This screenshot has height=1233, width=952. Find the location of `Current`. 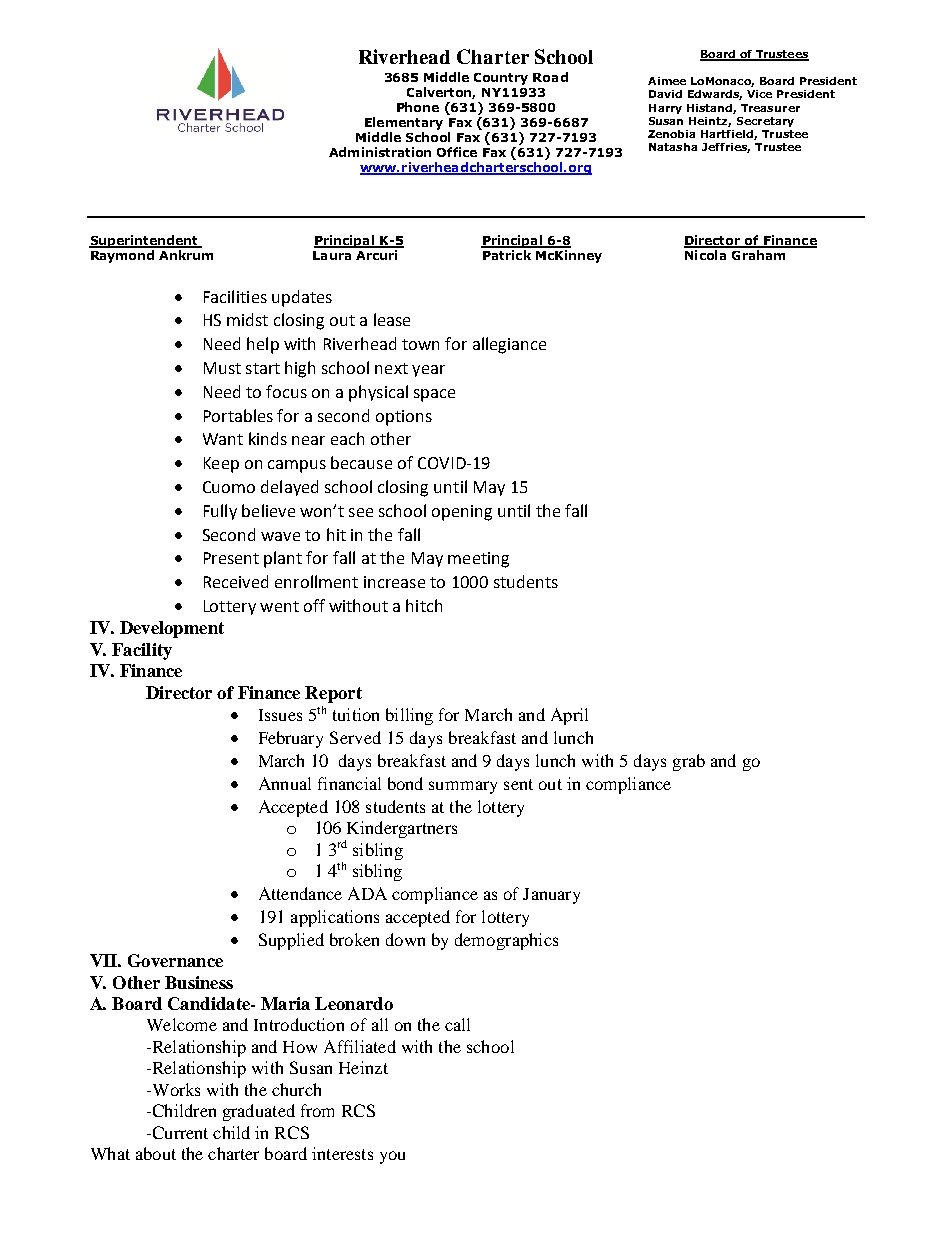

Current is located at coordinates (179, 1132).
